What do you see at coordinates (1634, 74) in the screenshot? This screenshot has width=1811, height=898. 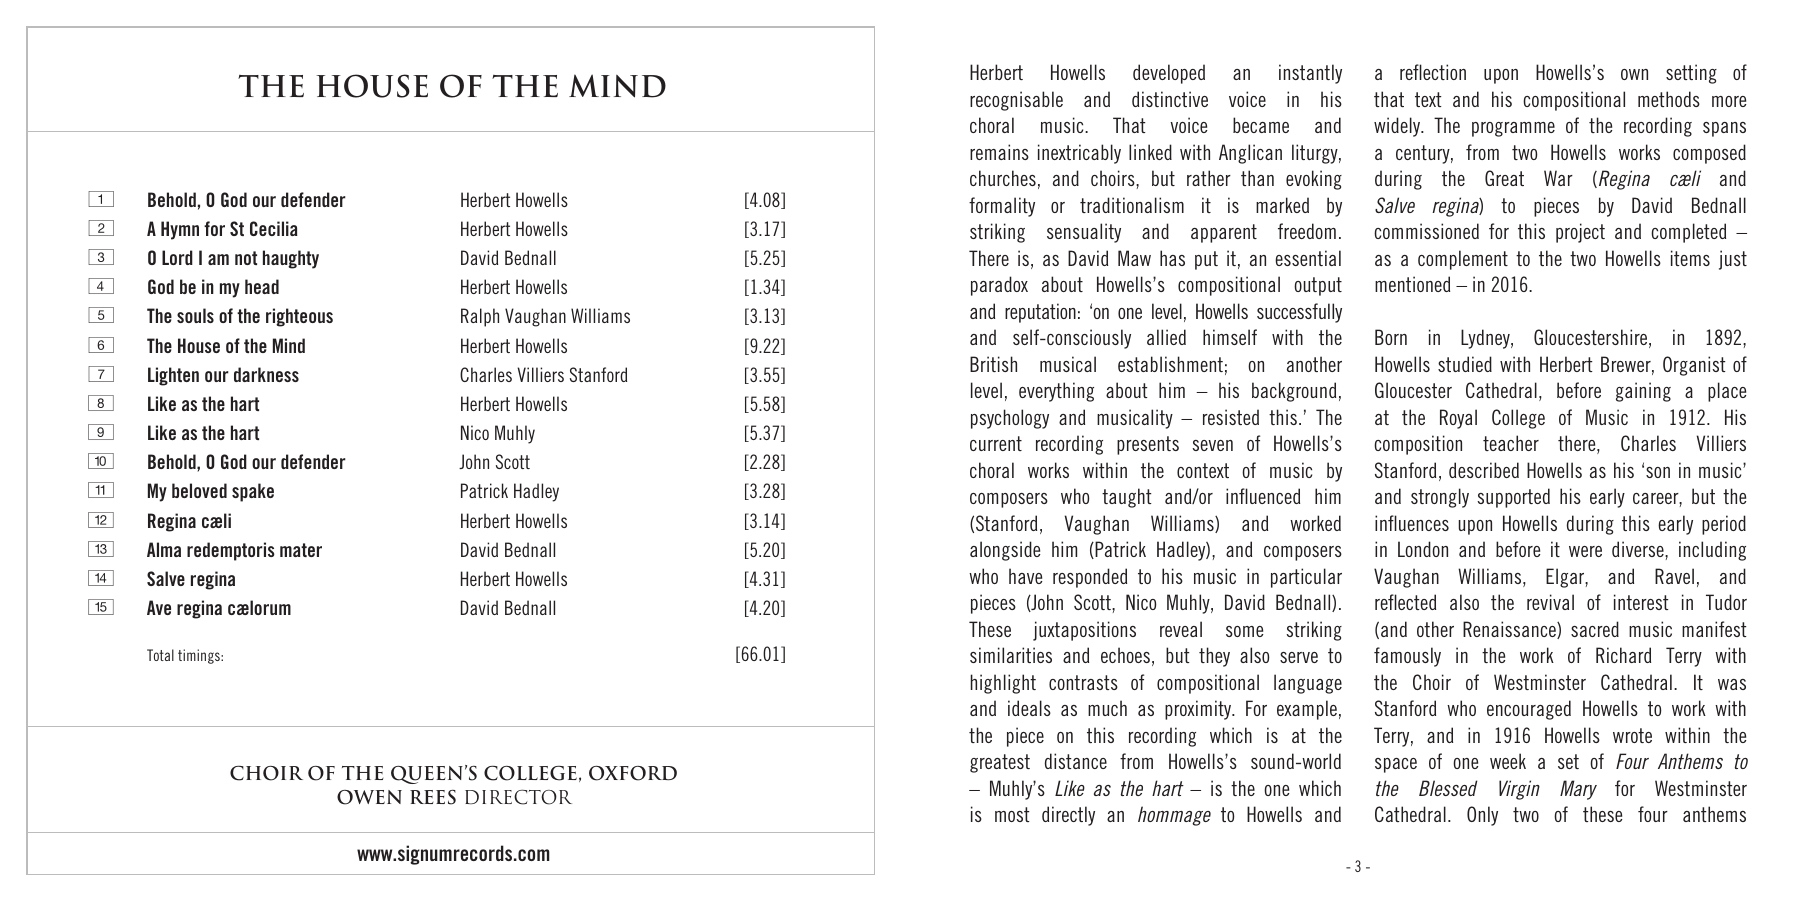 I see `own` at bounding box center [1634, 74].
